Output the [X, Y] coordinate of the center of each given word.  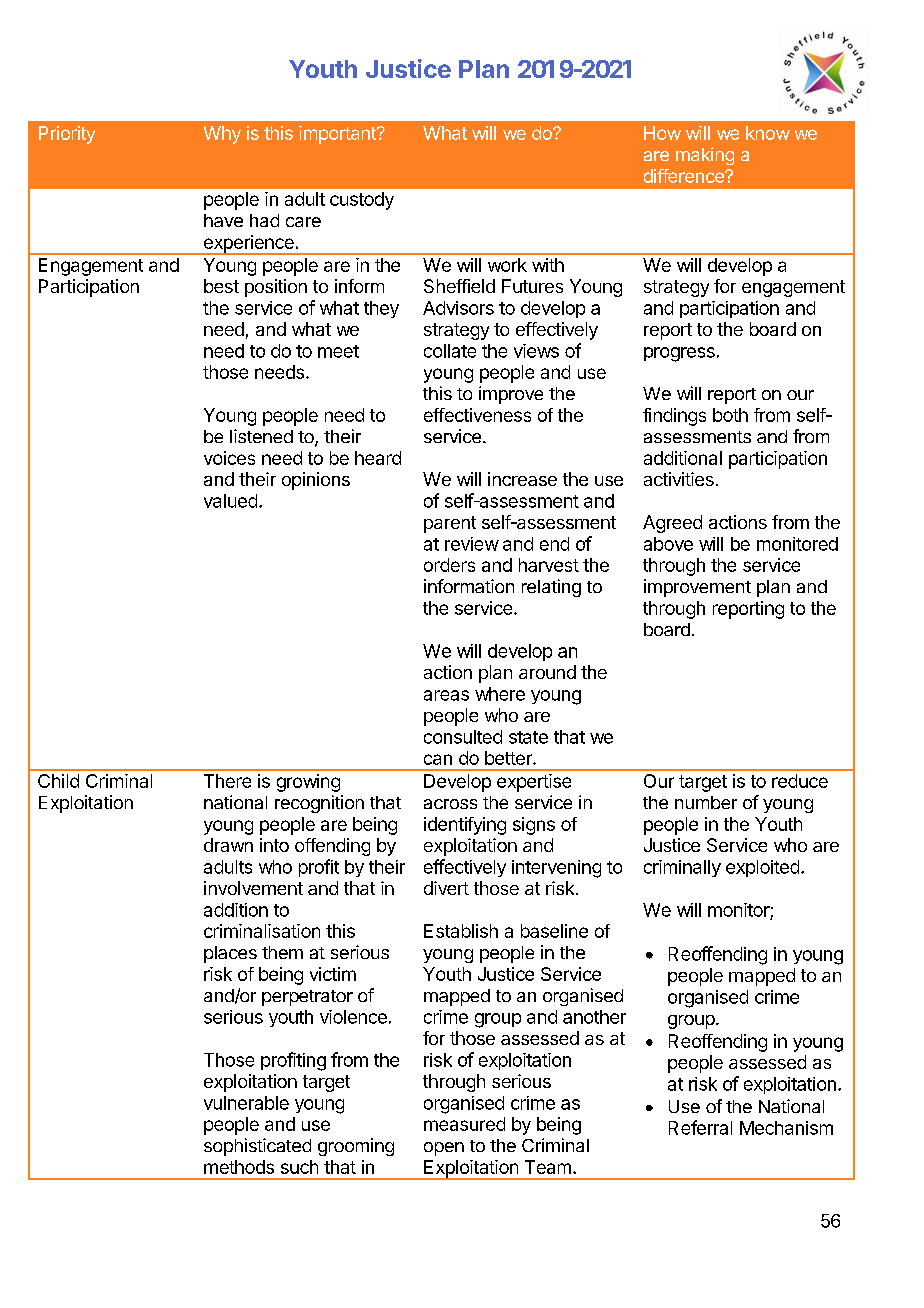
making [705, 156]
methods [239, 1167]
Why [222, 135]
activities [679, 479]
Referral [700, 1127]
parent [450, 524]
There [227, 781]
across [450, 804]
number [706, 802]
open [444, 1149]
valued [230, 501]
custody [362, 201]
